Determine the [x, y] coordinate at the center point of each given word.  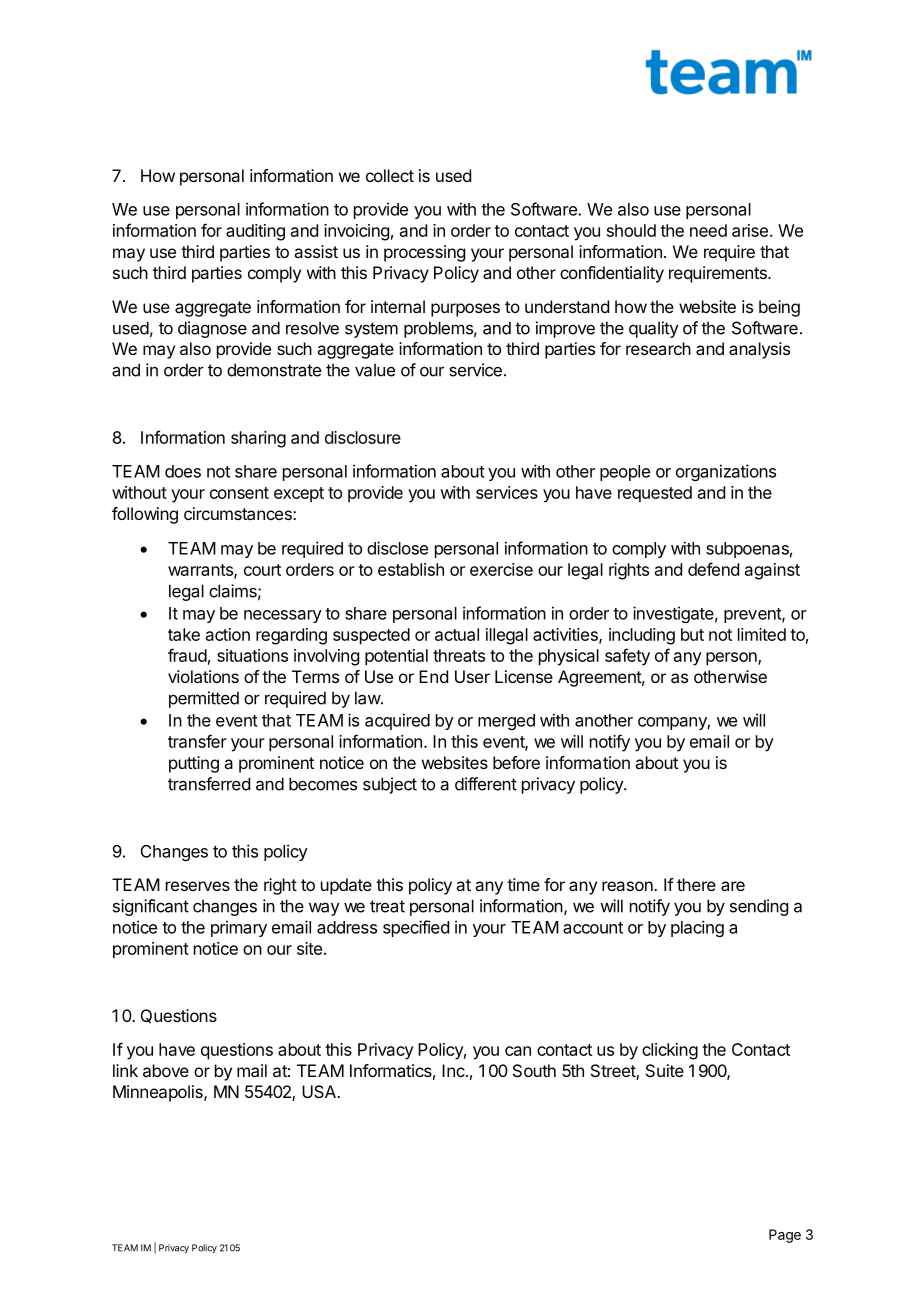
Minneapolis [159, 1093]
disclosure [363, 437]
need [708, 230]
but [692, 634]
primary [239, 928]
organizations [726, 472]
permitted [204, 699]
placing [697, 928]
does [183, 471]
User [472, 676]
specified [416, 928]
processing [424, 253]
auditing [255, 232]
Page [785, 1236]
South [534, 1070]
